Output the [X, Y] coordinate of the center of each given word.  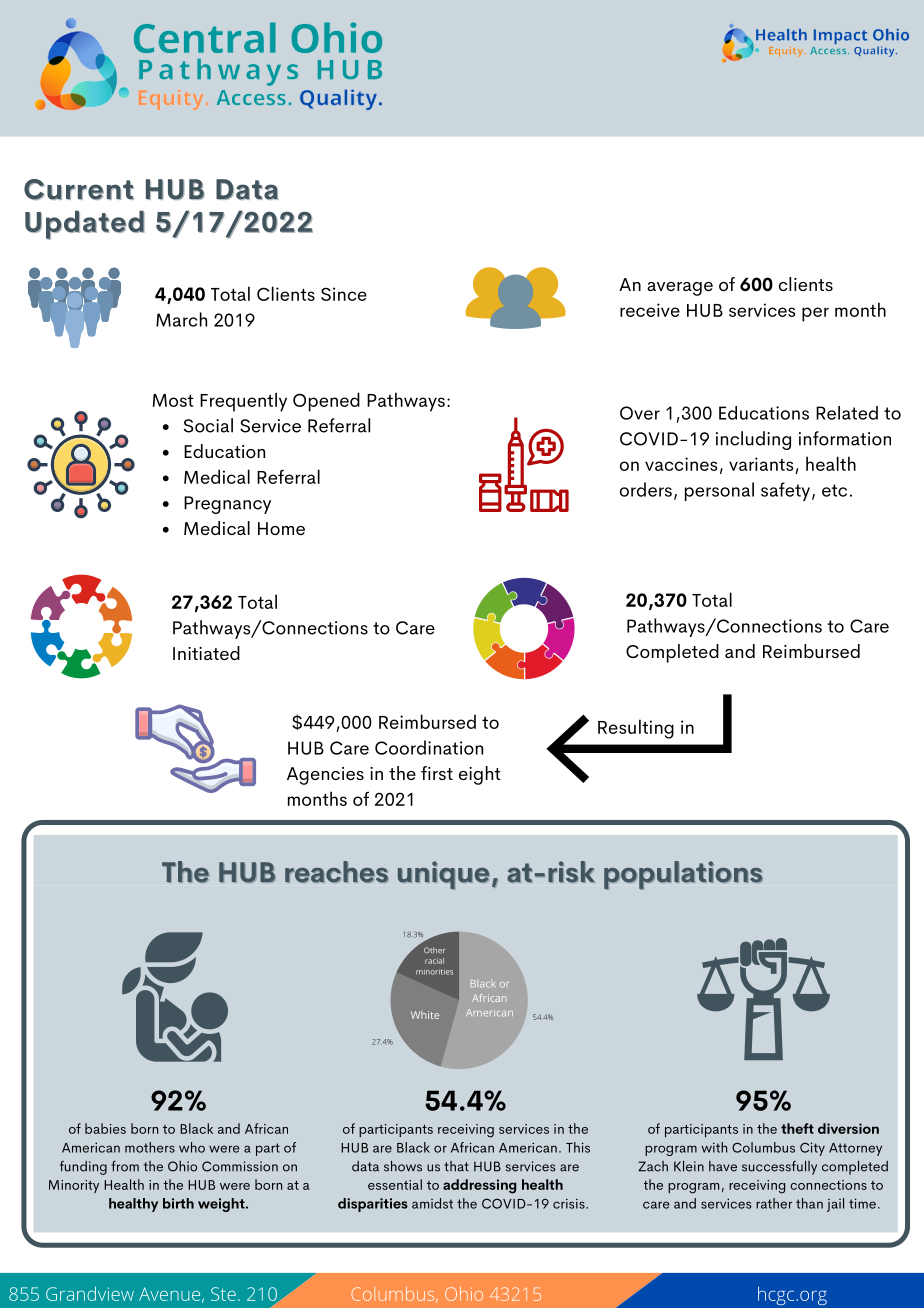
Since [344, 294]
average [680, 289]
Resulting [636, 729]
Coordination [429, 747]
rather [774, 1203]
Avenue [169, 1294]
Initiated [206, 653]
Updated [84, 225]
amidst [432, 1203]
